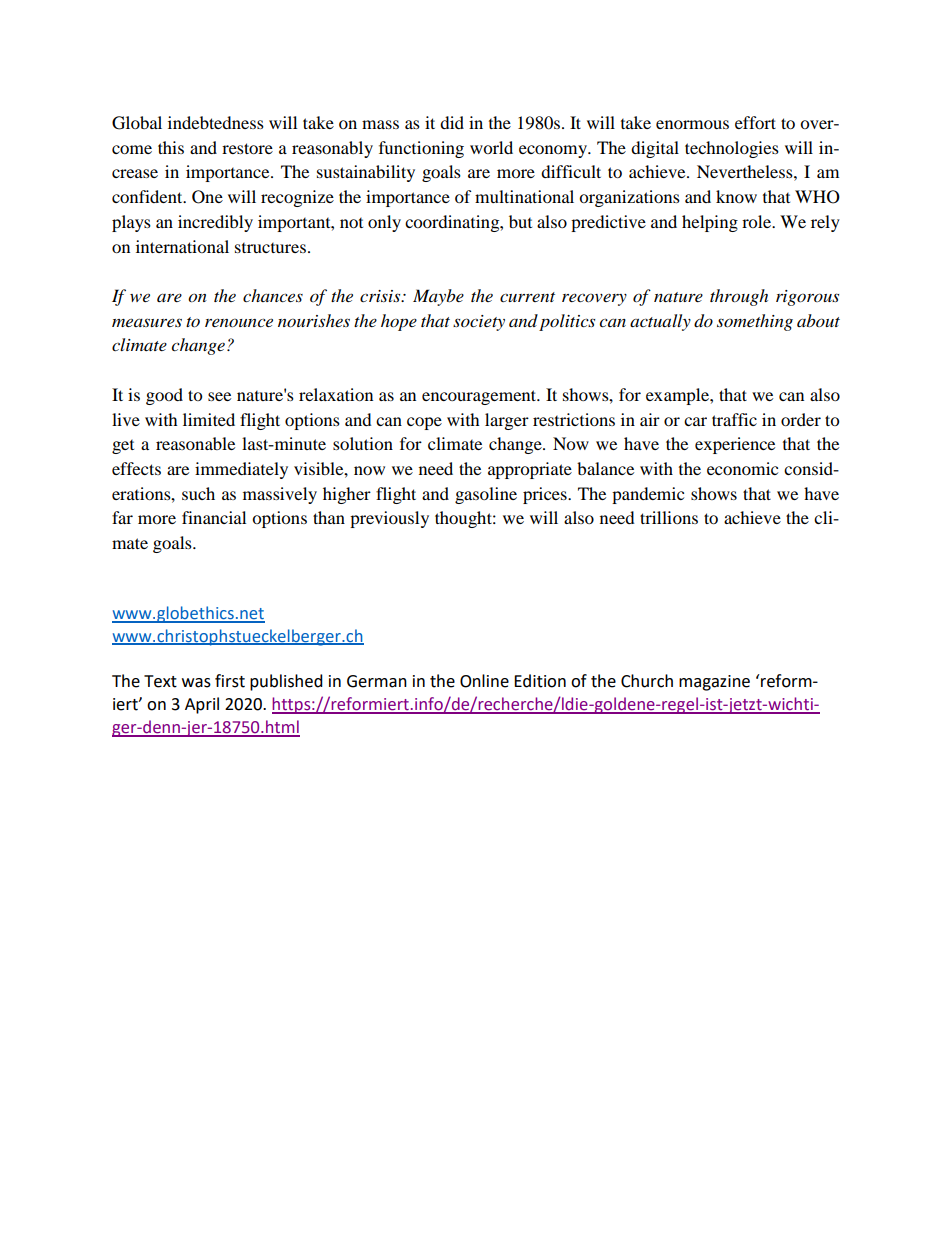  What do you see at coordinates (734, 419) in the screenshot?
I see `traffic` at bounding box center [734, 419].
